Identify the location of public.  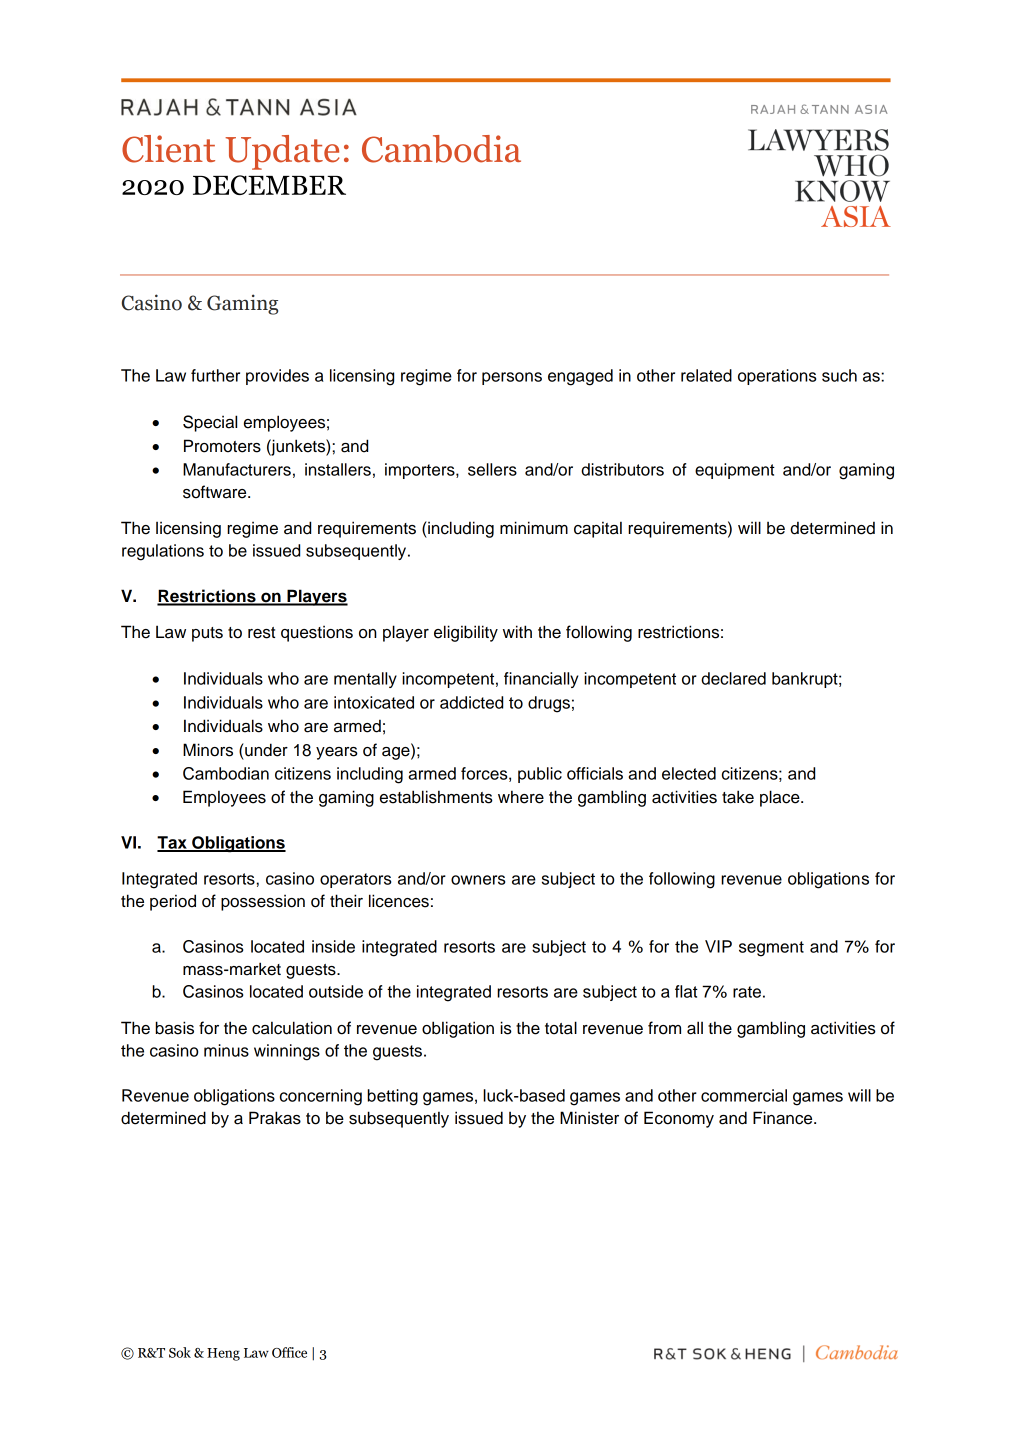
(540, 775).
